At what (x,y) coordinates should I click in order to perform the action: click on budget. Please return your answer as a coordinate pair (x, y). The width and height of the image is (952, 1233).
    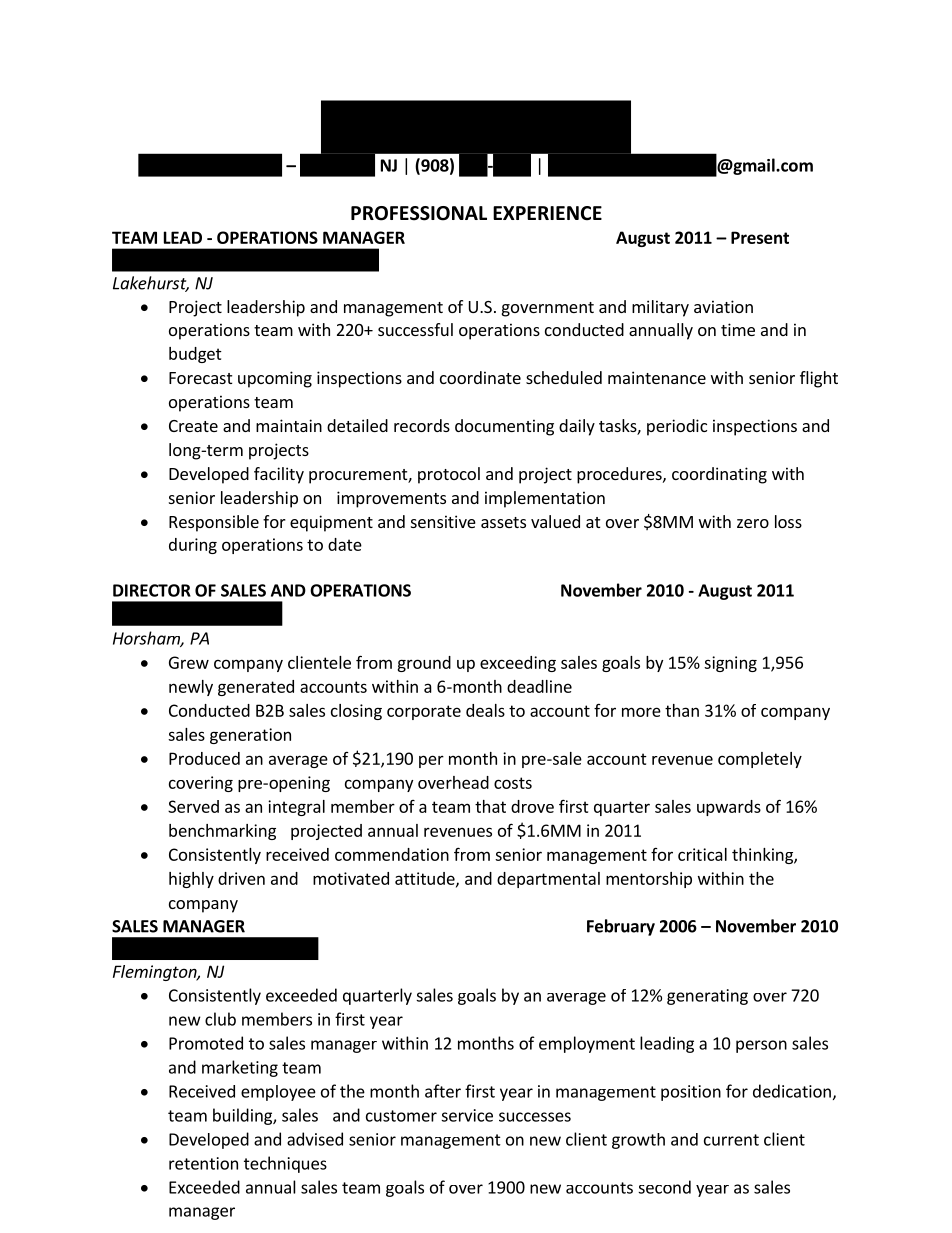
    Looking at the image, I should click on (195, 355).
